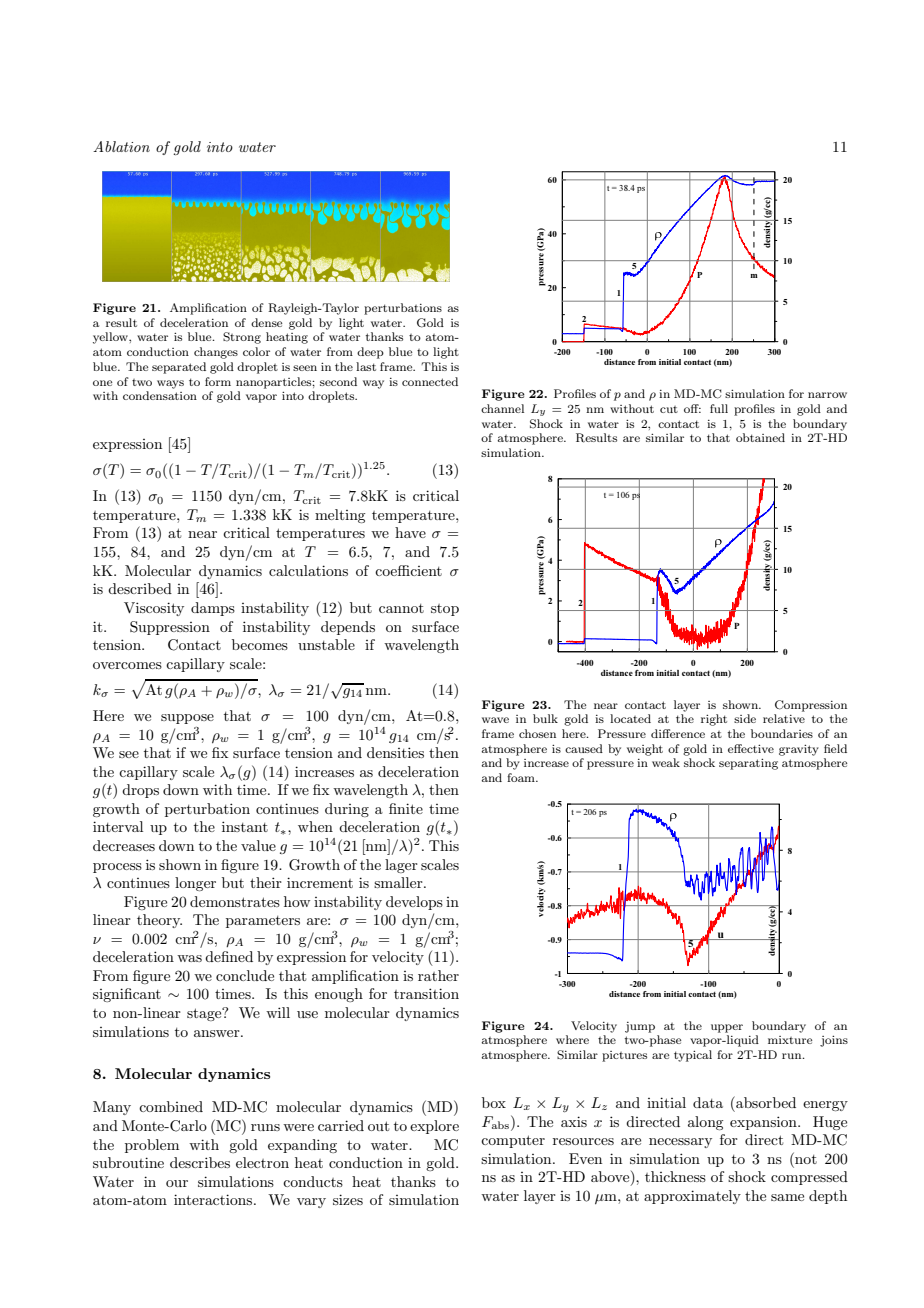 The width and height of the screenshot is (924, 1308). I want to click on deep, so click(370, 353).
